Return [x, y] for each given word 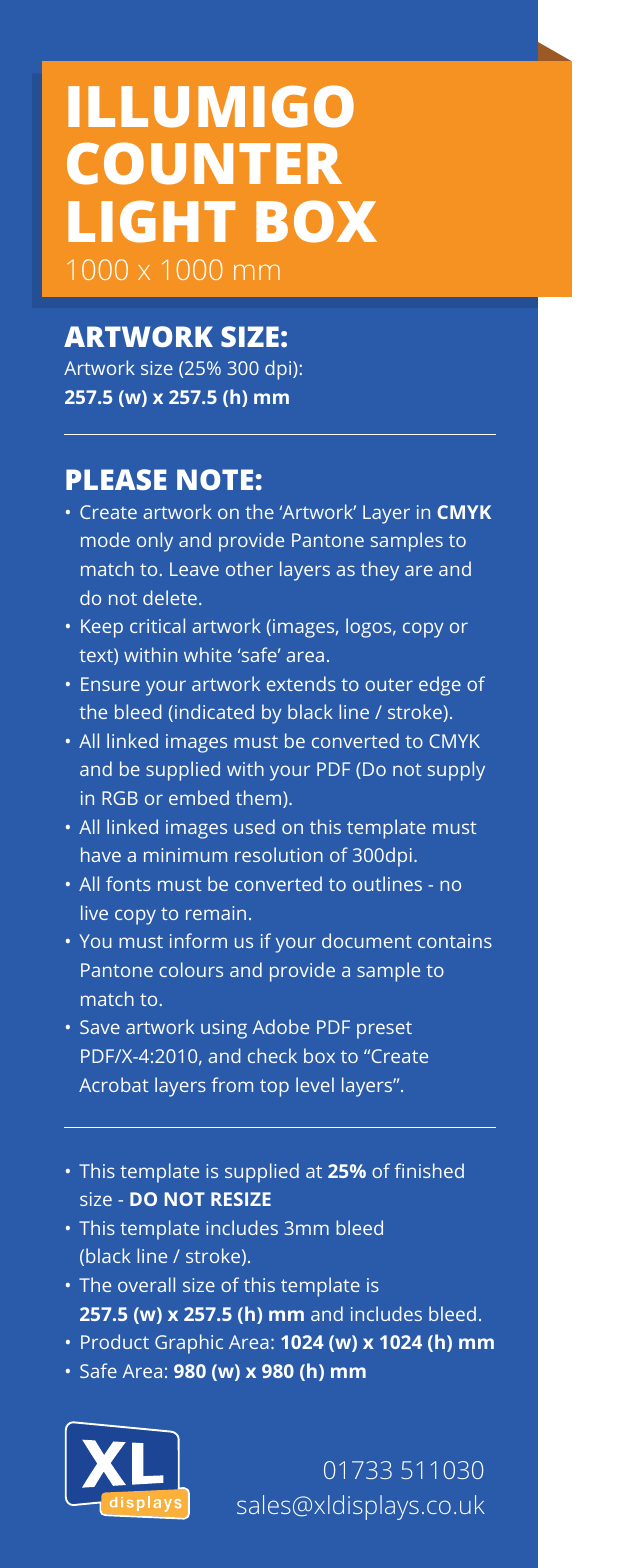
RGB [120, 798]
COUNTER [204, 163]
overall [146, 1284]
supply [456, 771]
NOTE [215, 479]
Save [100, 1027]
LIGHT [151, 221]
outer [389, 684]
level [315, 1084]
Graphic [189, 1344]
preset [384, 1030]
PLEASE [116, 479]
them [258, 797]
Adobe [281, 1026]
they [380, 571]
